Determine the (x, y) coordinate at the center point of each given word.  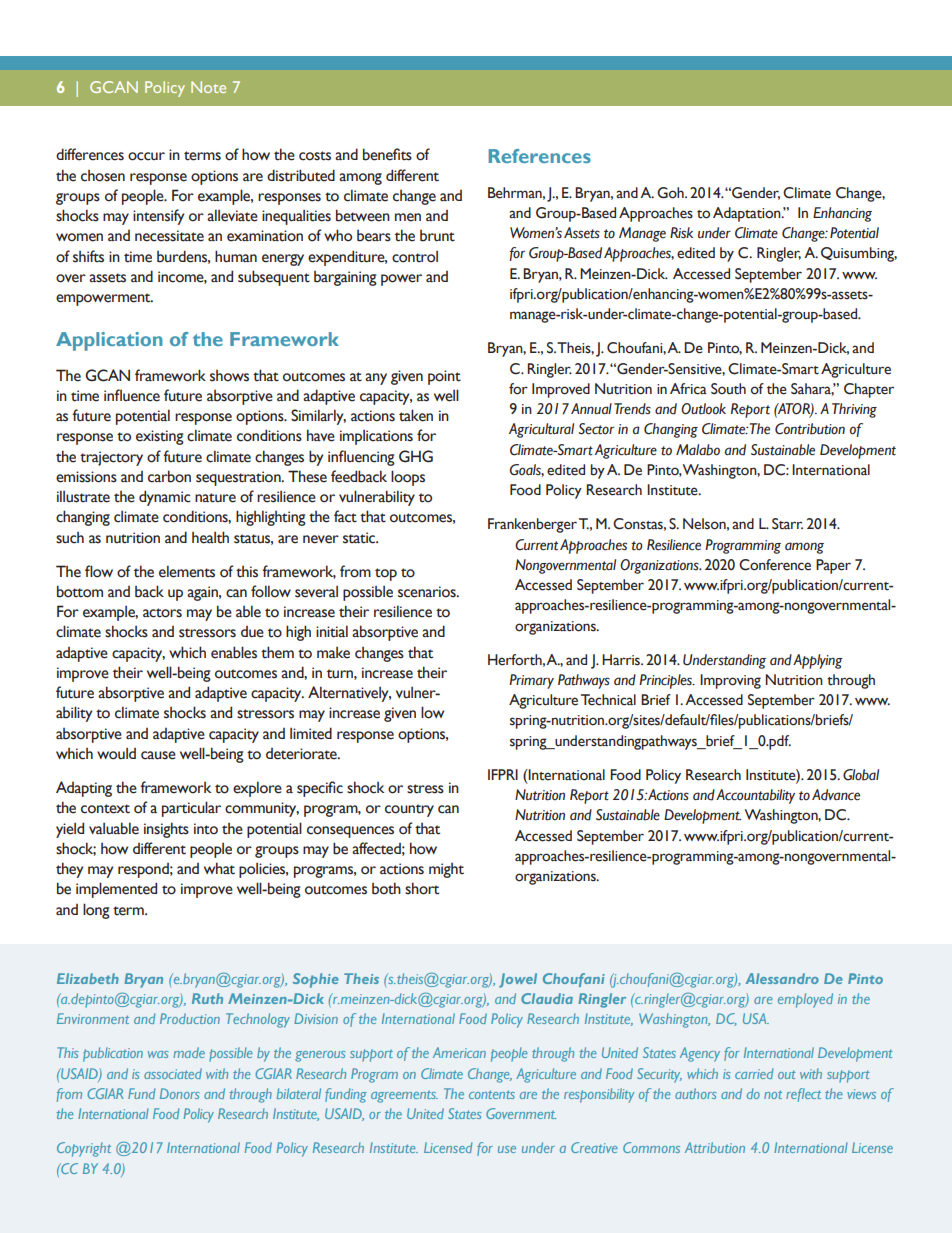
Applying (818, 661)
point (444, 377)
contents (492, 1094)
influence (132, 395)
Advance (836, 795)
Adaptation (748, 214)
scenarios (428, 592)
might (446, 870)
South (728, 389)
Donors (179, 1093)
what (219, 868)
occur (146, 156)
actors (162, 613)
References (540, 156)
